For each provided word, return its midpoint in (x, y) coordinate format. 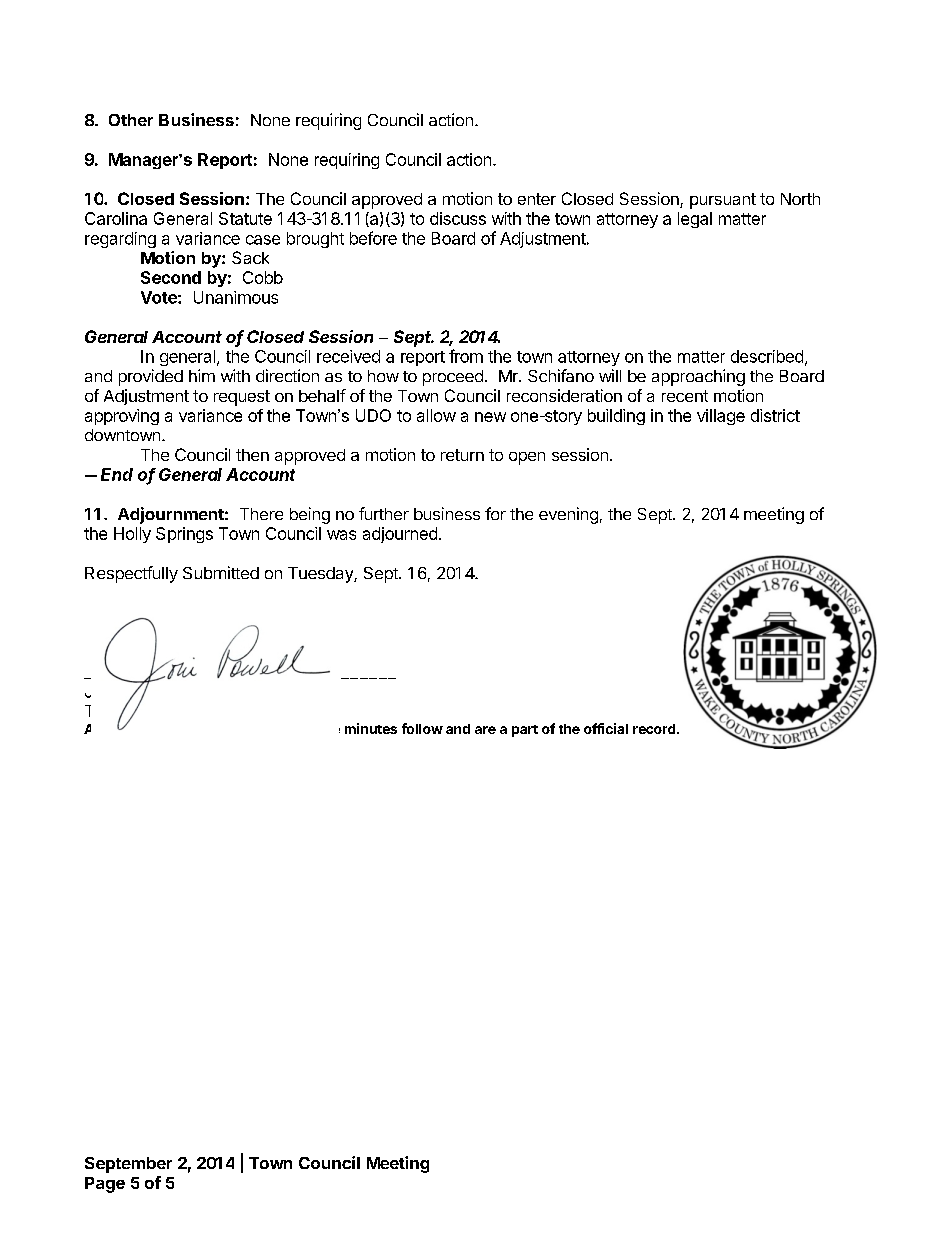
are (485, 730)
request (242, 398)
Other (131, 120)
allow (436, 415)
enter (537, 199)
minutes (371, 728)
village (721, 417)
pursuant (723, 201)
